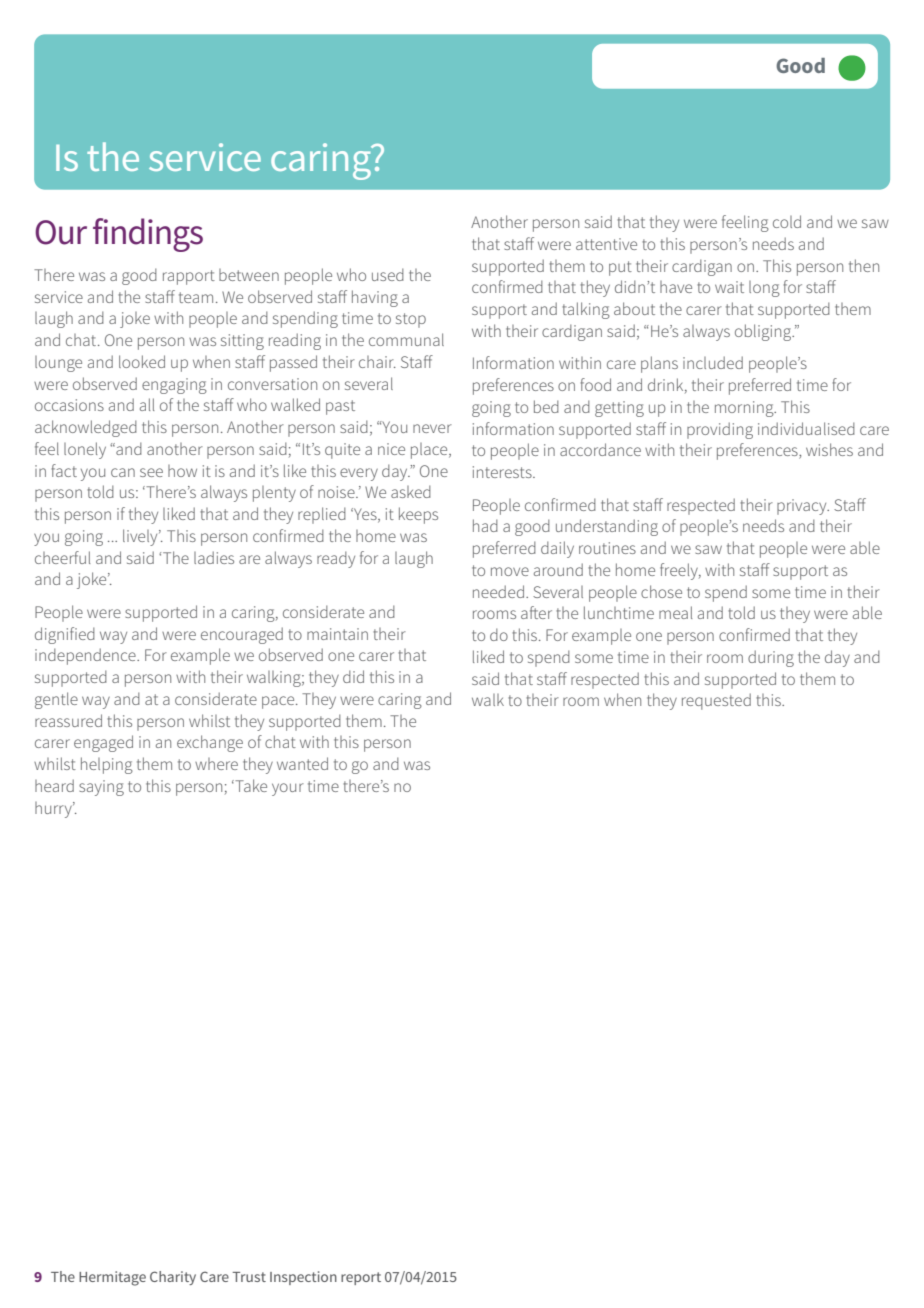 The height and width of the document is (1308, 924). I want to click on your, so click(288, 789).
